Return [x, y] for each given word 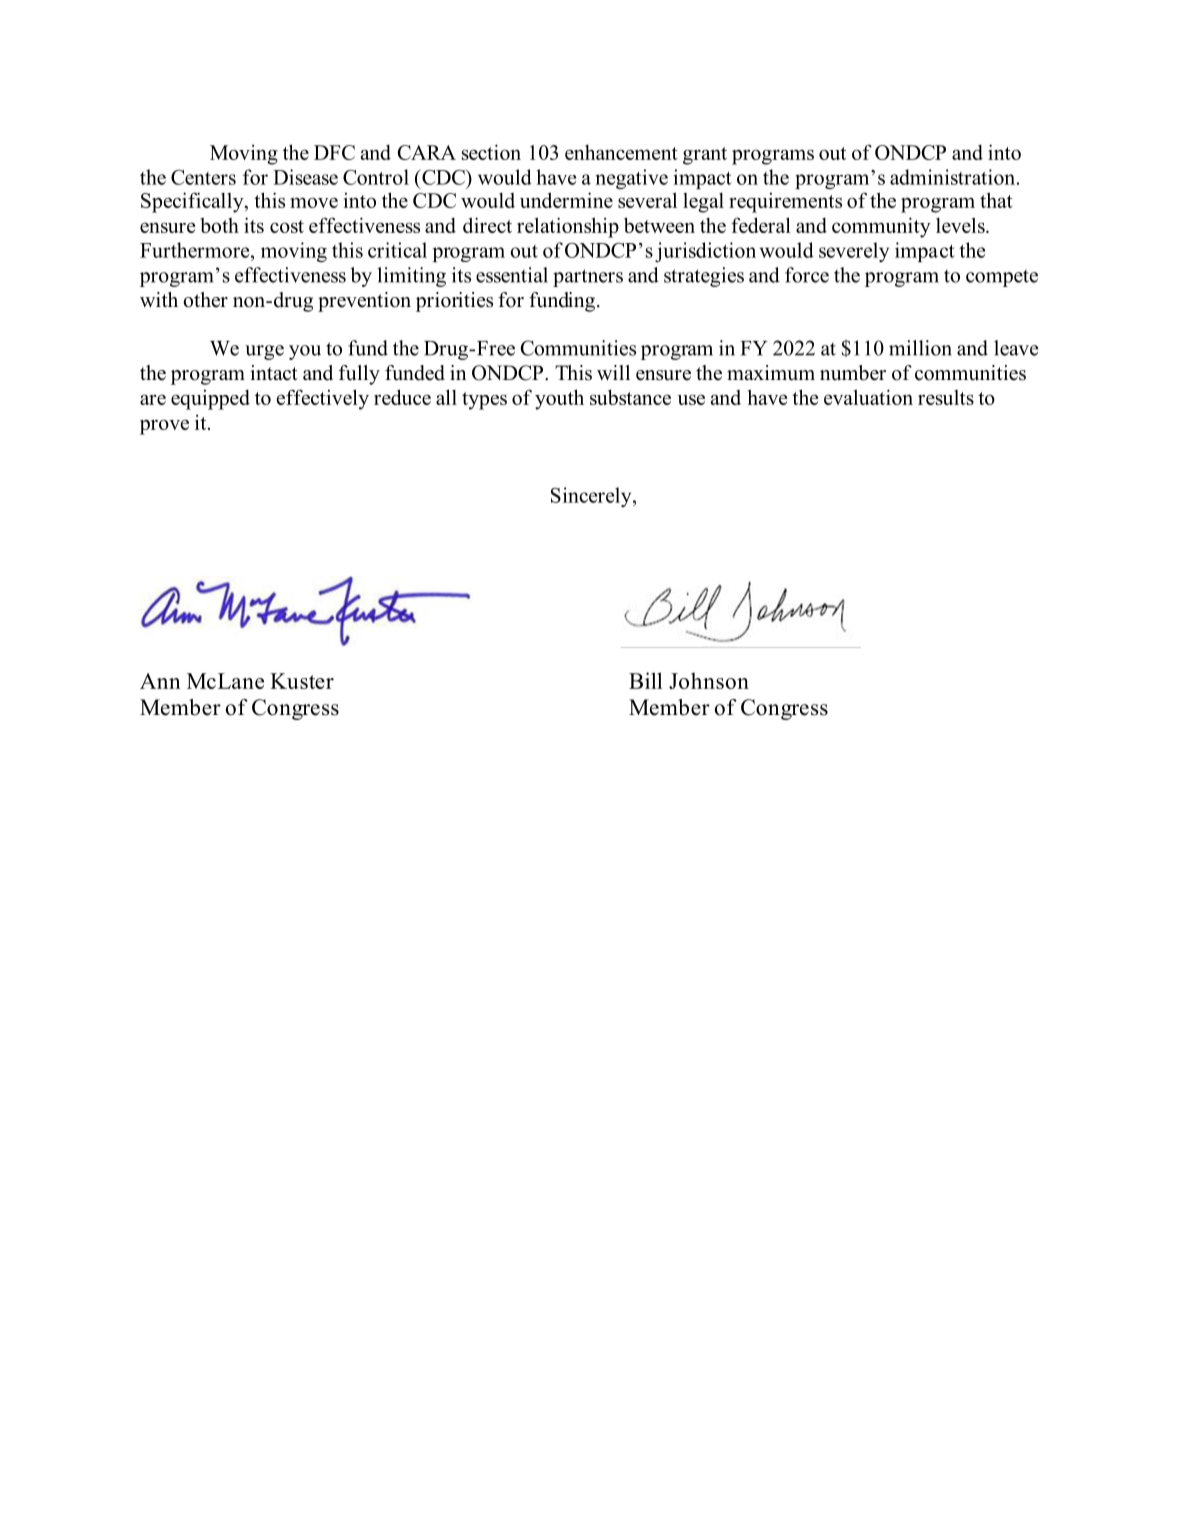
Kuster [302, 681]
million [920, 348]
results [946, 397]
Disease [305, 177]
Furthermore [196, 250]
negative [631, 179]
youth [559, 399]
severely [854, 252]
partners [588, 278]
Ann [160, 681]
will [613, 372]
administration [954, 177]
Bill [646, 680]
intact [274, 373]
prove [164, 427]
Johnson [709, 680]
